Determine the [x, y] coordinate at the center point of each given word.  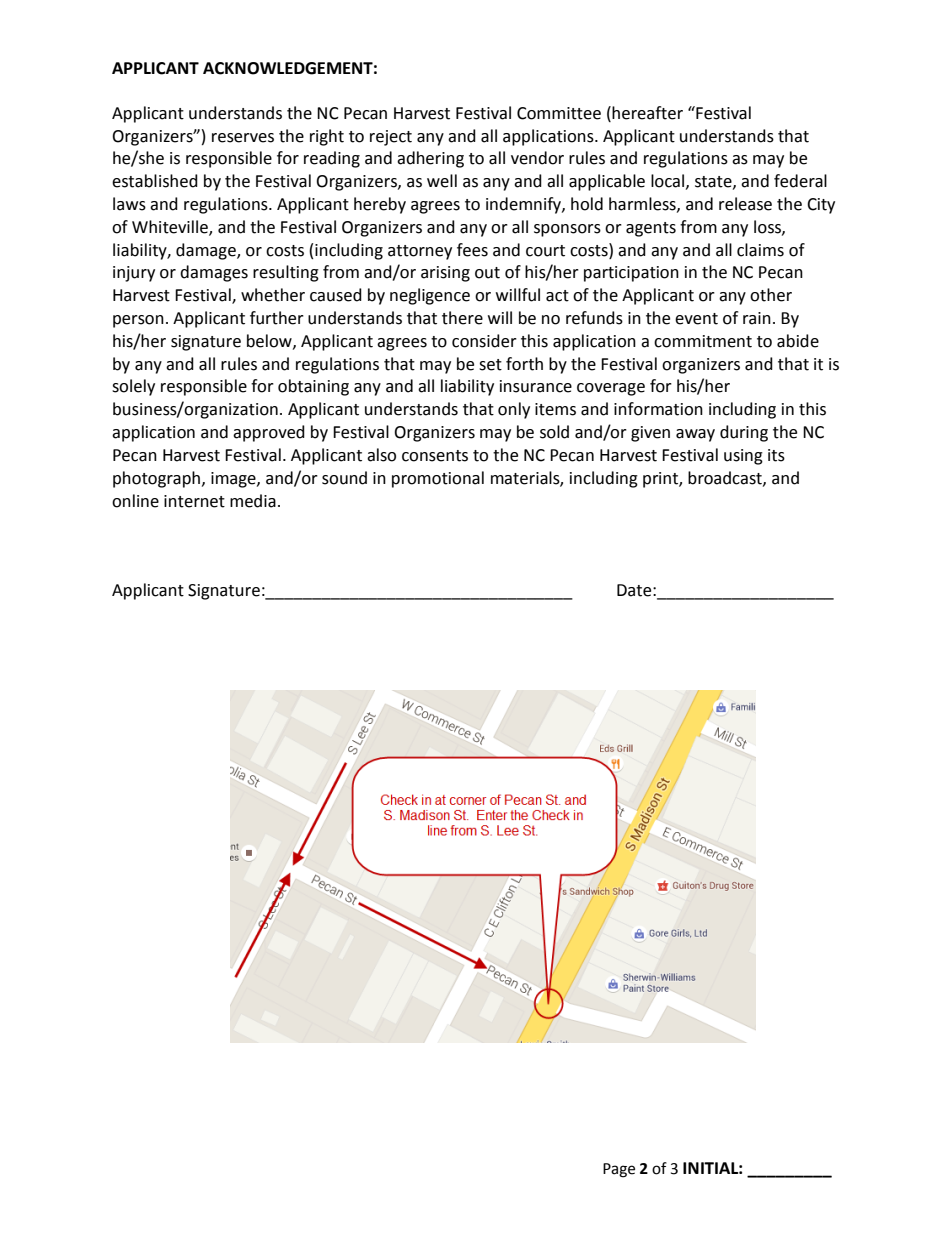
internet [194, 501]
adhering [430, 159]
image [234, 480]
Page [619, 1170]
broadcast [726, 478]
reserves [243, 138]
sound [344, 478]
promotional [438, 479]
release [745, 204]
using [743, 457]
